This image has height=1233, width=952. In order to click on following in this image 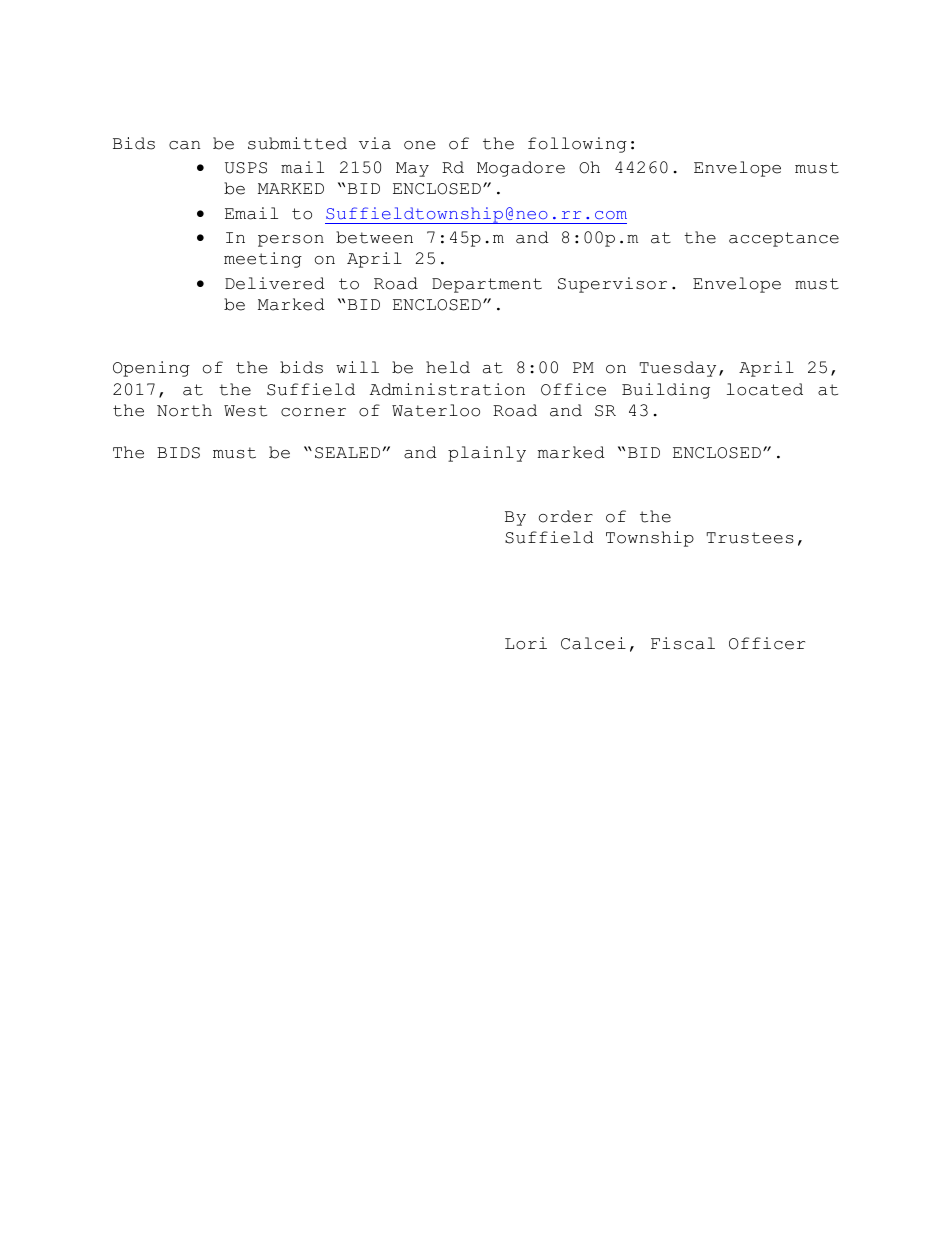, I will do `click(577, 145)`.
